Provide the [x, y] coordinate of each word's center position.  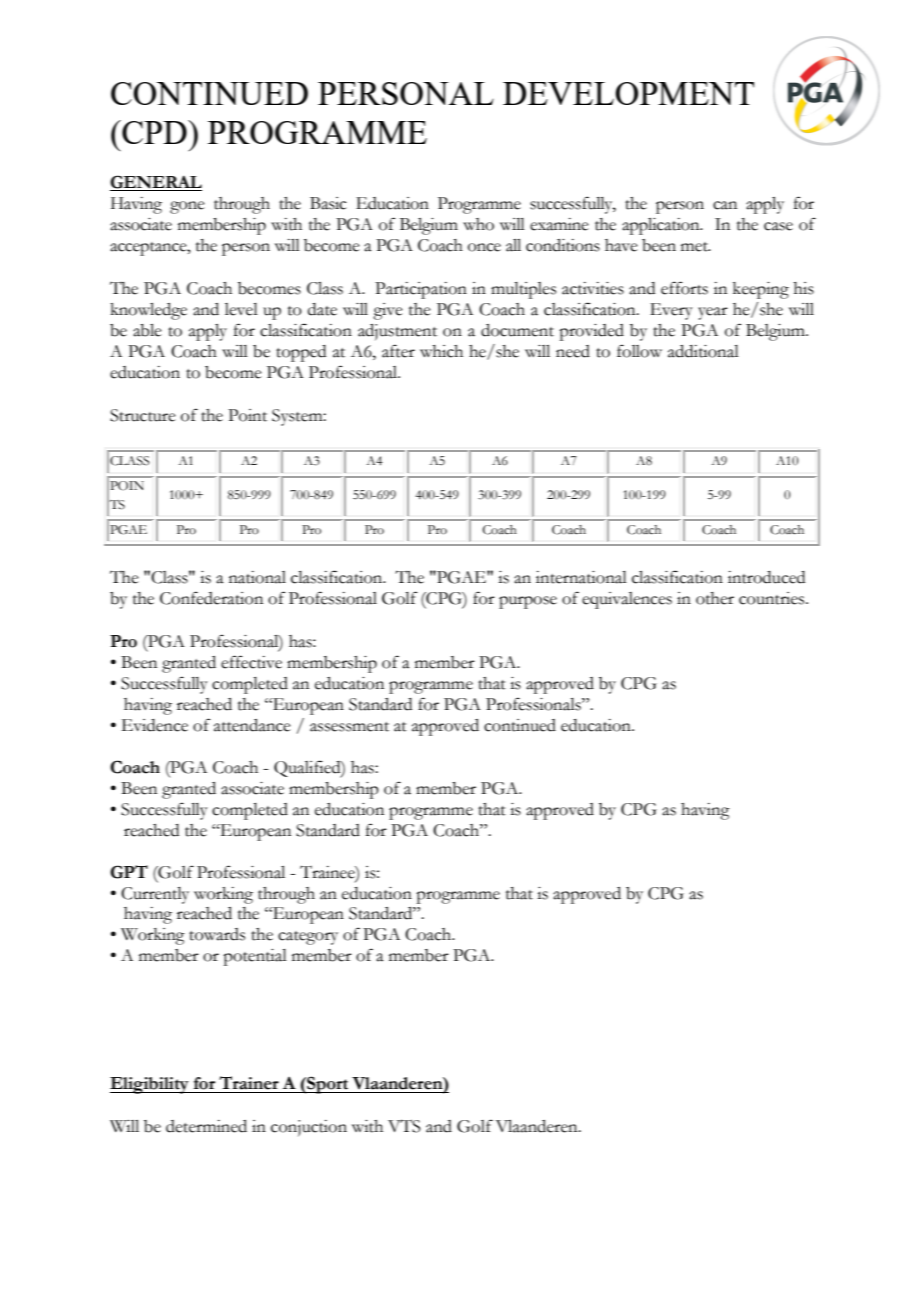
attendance [252, 725]
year [713, 313]
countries [773, 598]
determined [206, 1126]
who [478, 224]
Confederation [211, 598]
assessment [349, 727]
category [308, 938]
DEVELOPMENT [628, 93]
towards [217, 934]
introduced [766, 577]
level [241, 309]
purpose [528, 602]
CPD [154, 132]
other [715, 598]
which [441, 351]
